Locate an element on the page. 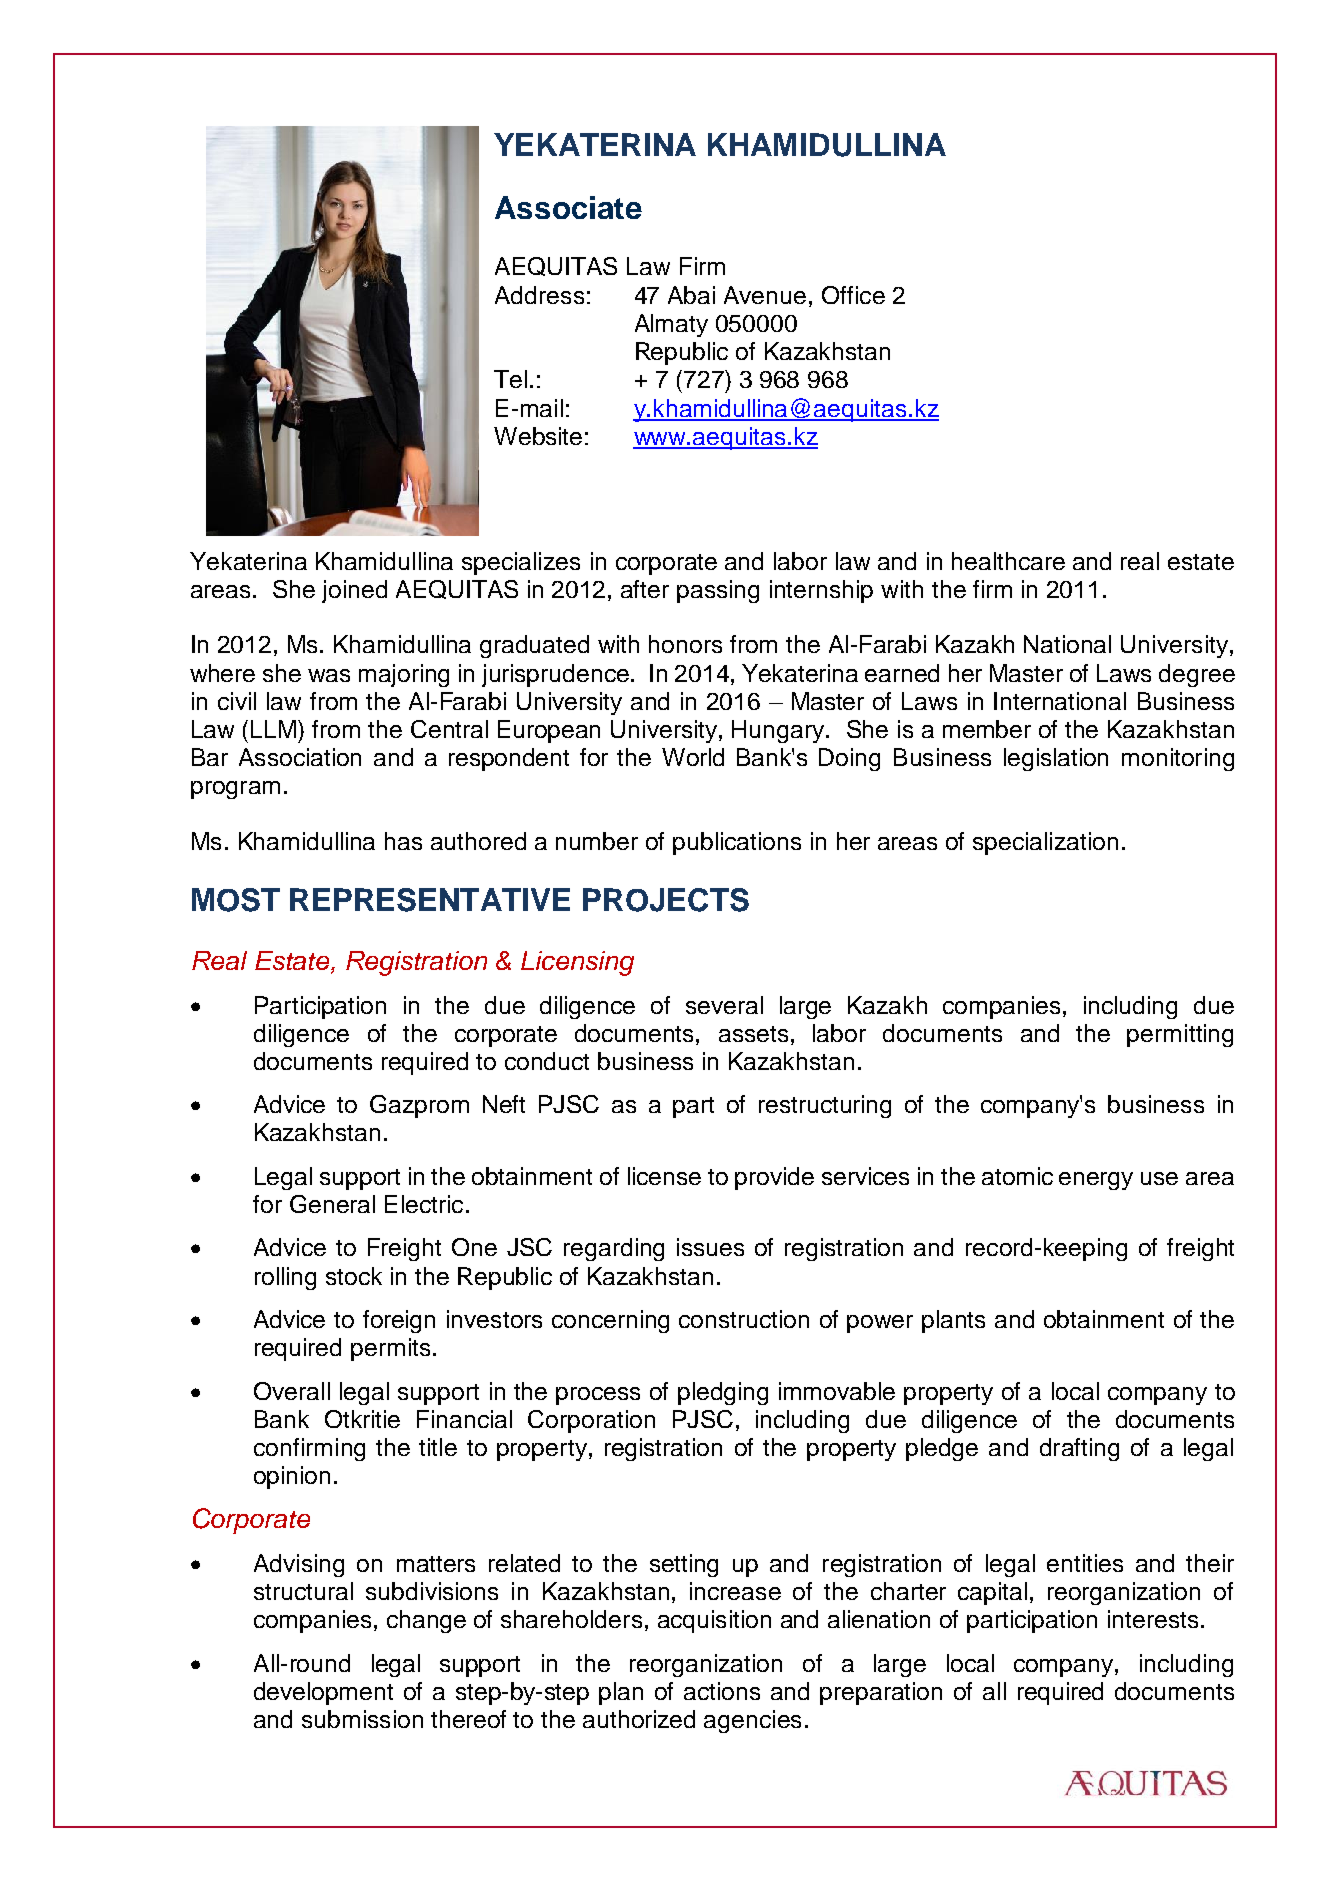 The image size is (1330, 1881). Abai is located at coordinates (691, 295).
